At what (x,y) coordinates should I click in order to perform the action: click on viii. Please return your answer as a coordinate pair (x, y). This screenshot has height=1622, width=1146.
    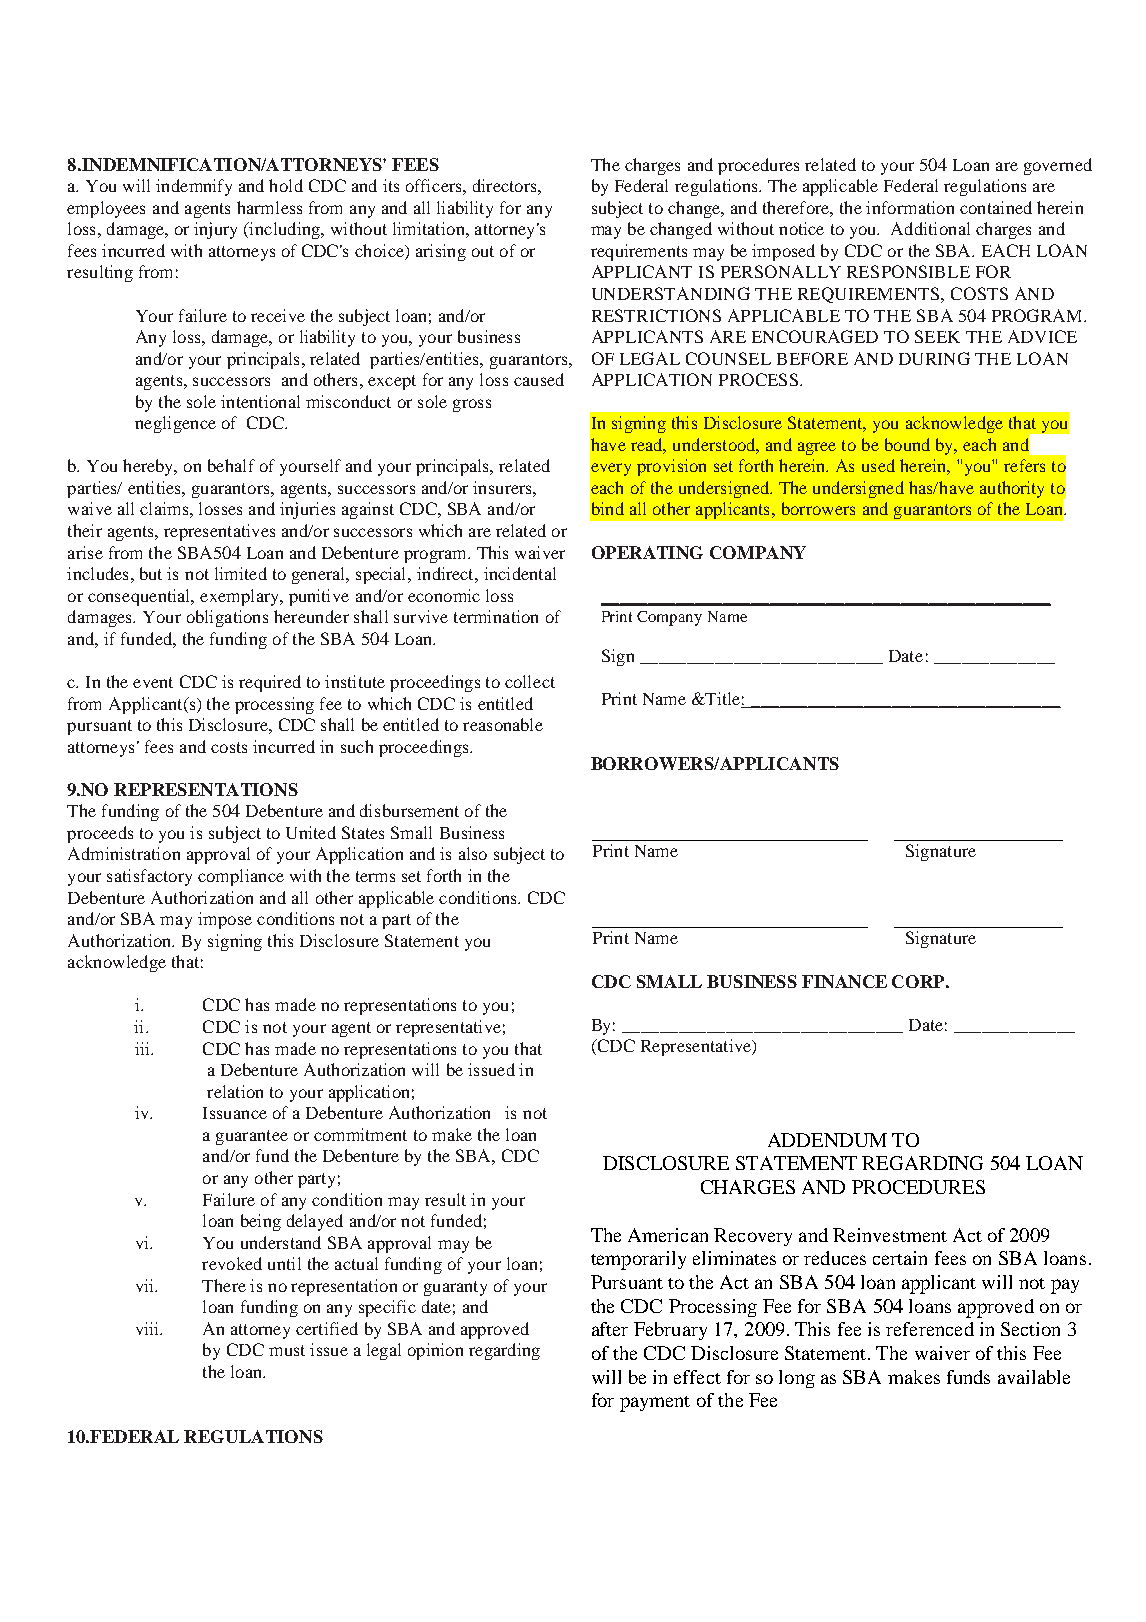
    Looking at the image, I should click on (149, 1328).
